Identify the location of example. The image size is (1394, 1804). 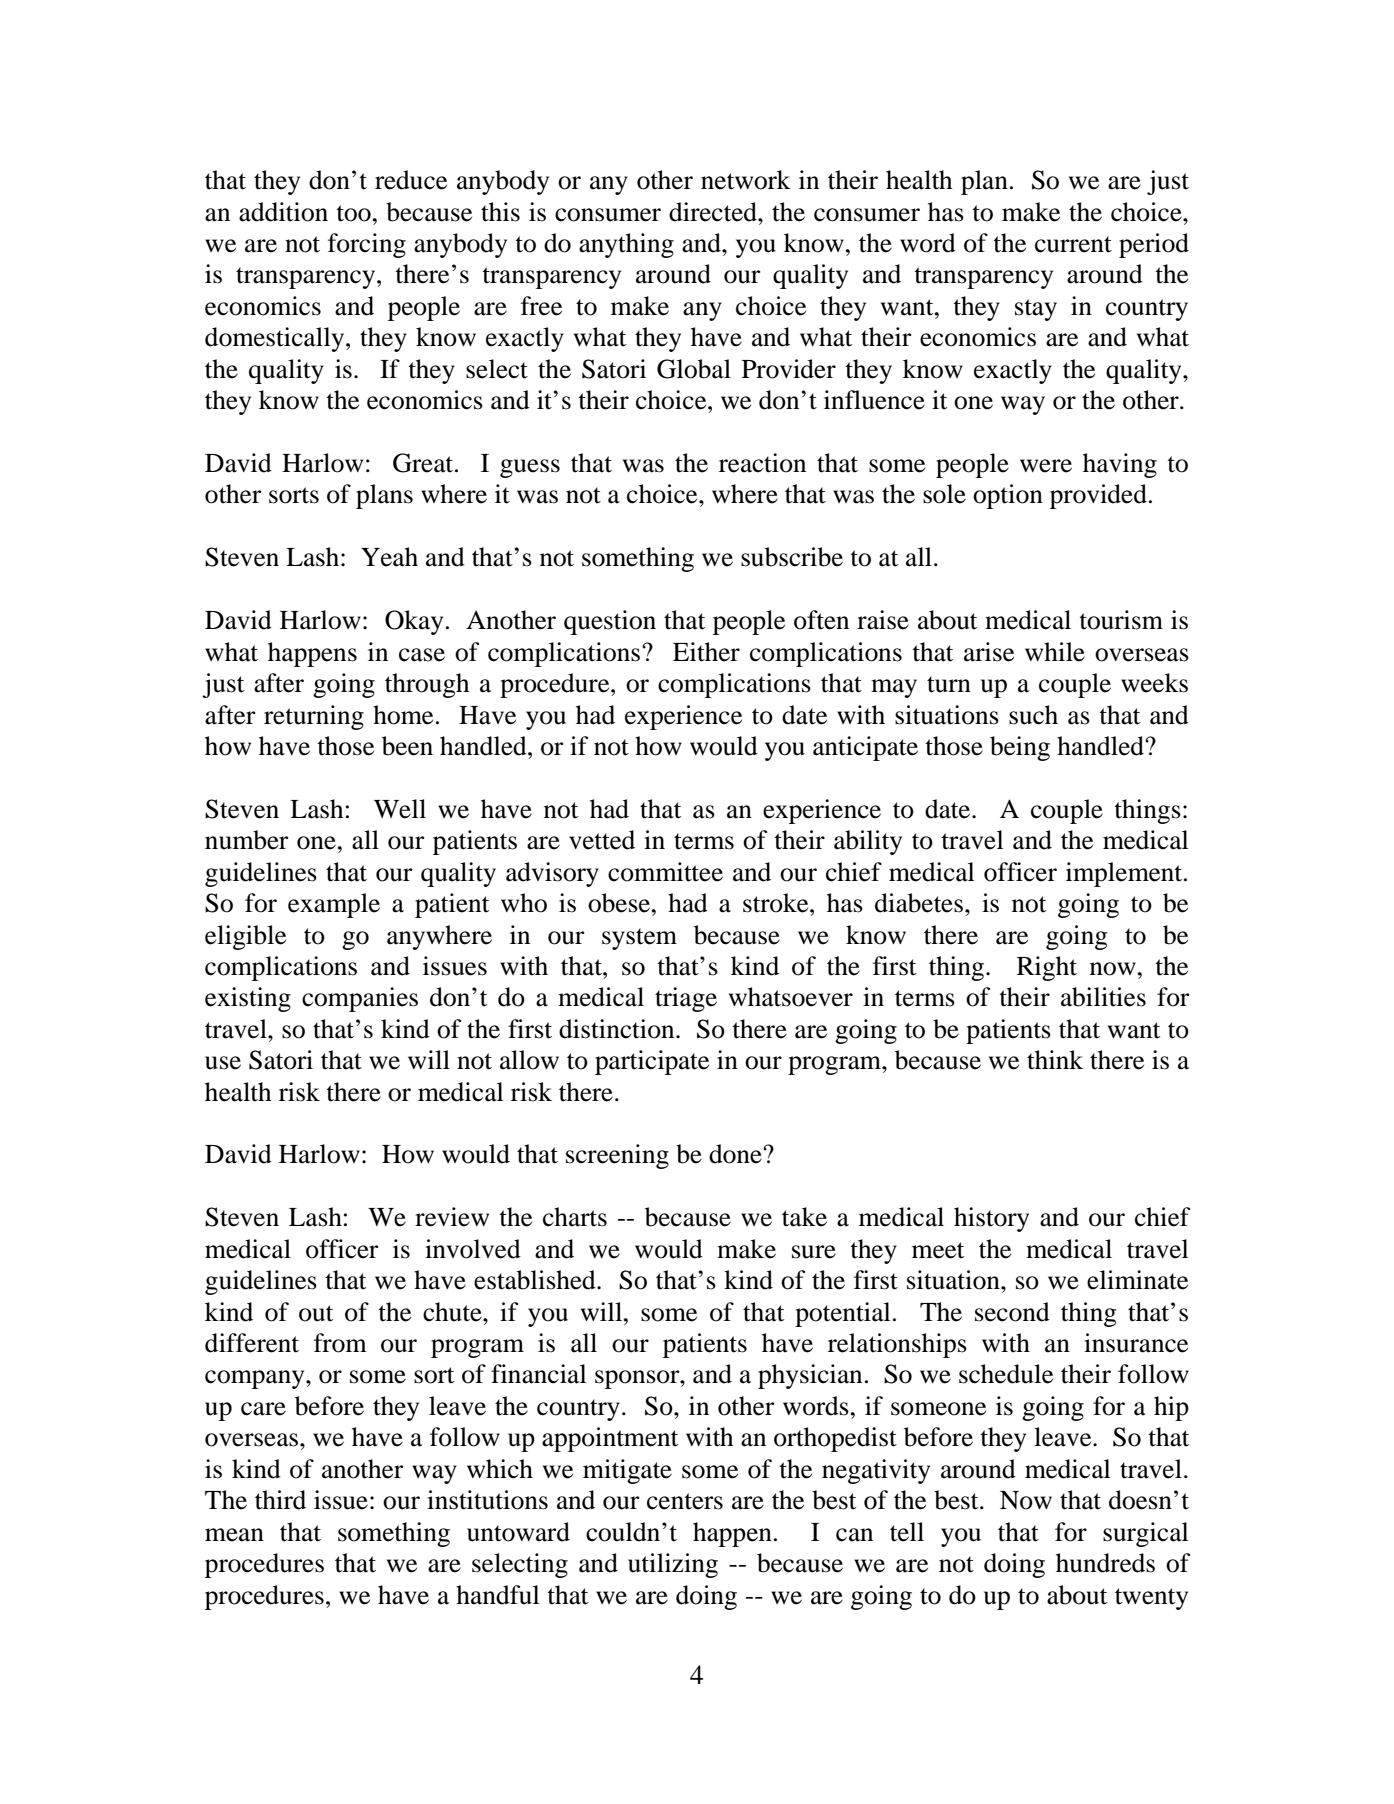
(334, 905).
